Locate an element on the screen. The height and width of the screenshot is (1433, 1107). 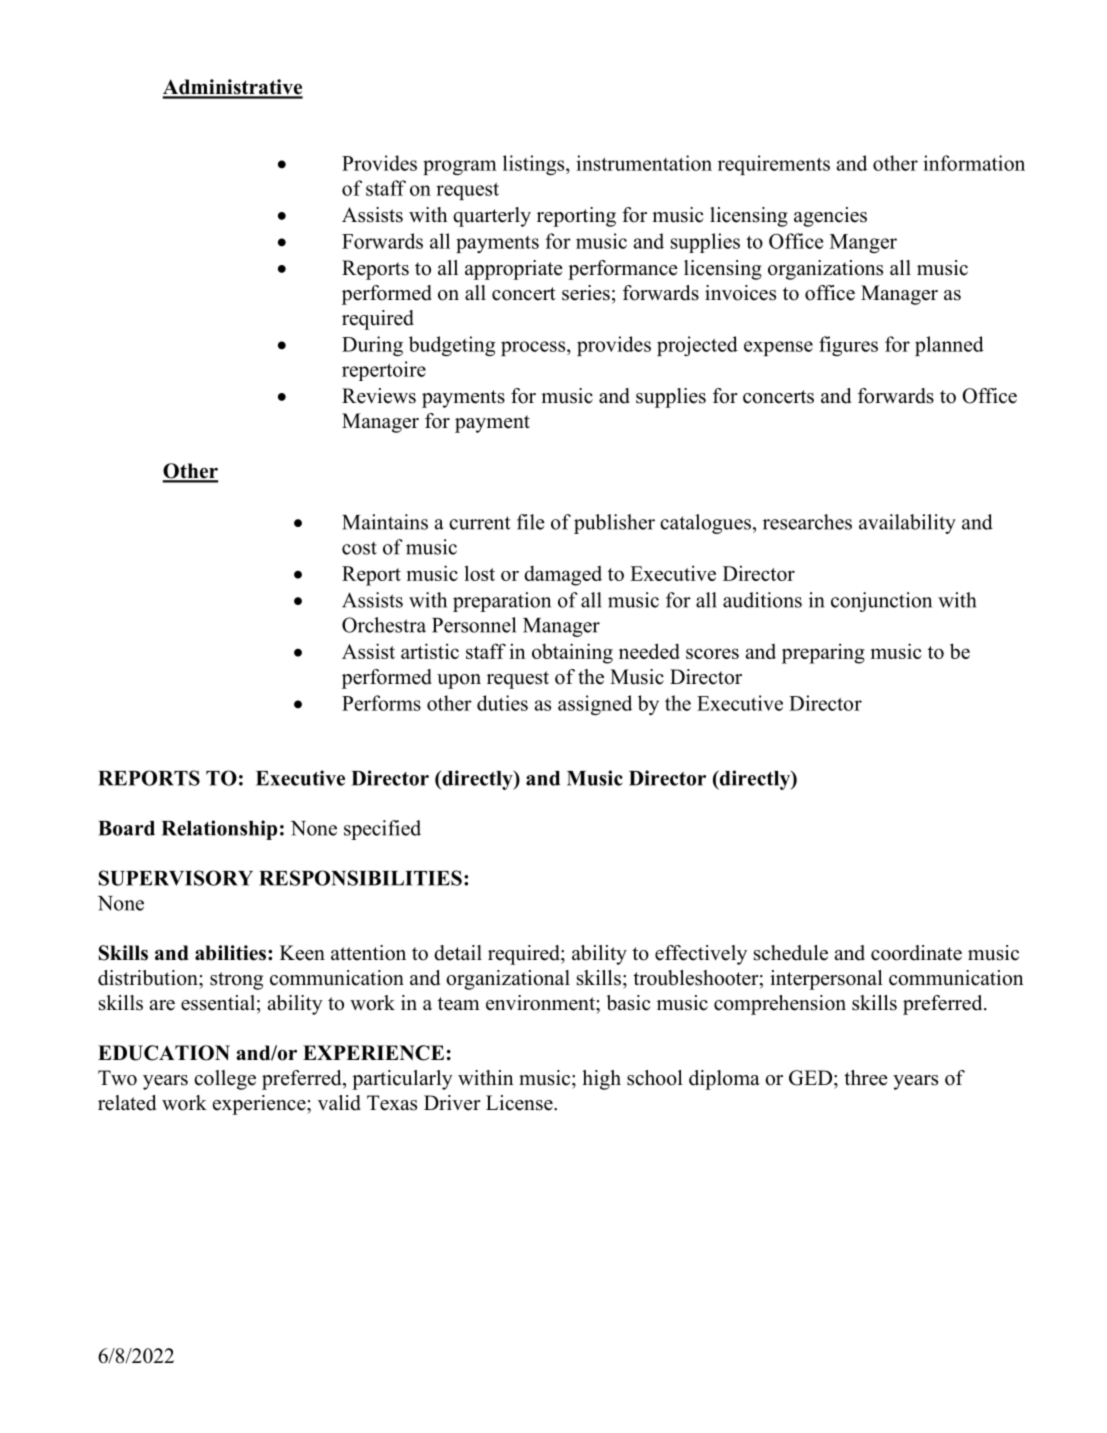
assigned is located at coordinates (595, 705).
